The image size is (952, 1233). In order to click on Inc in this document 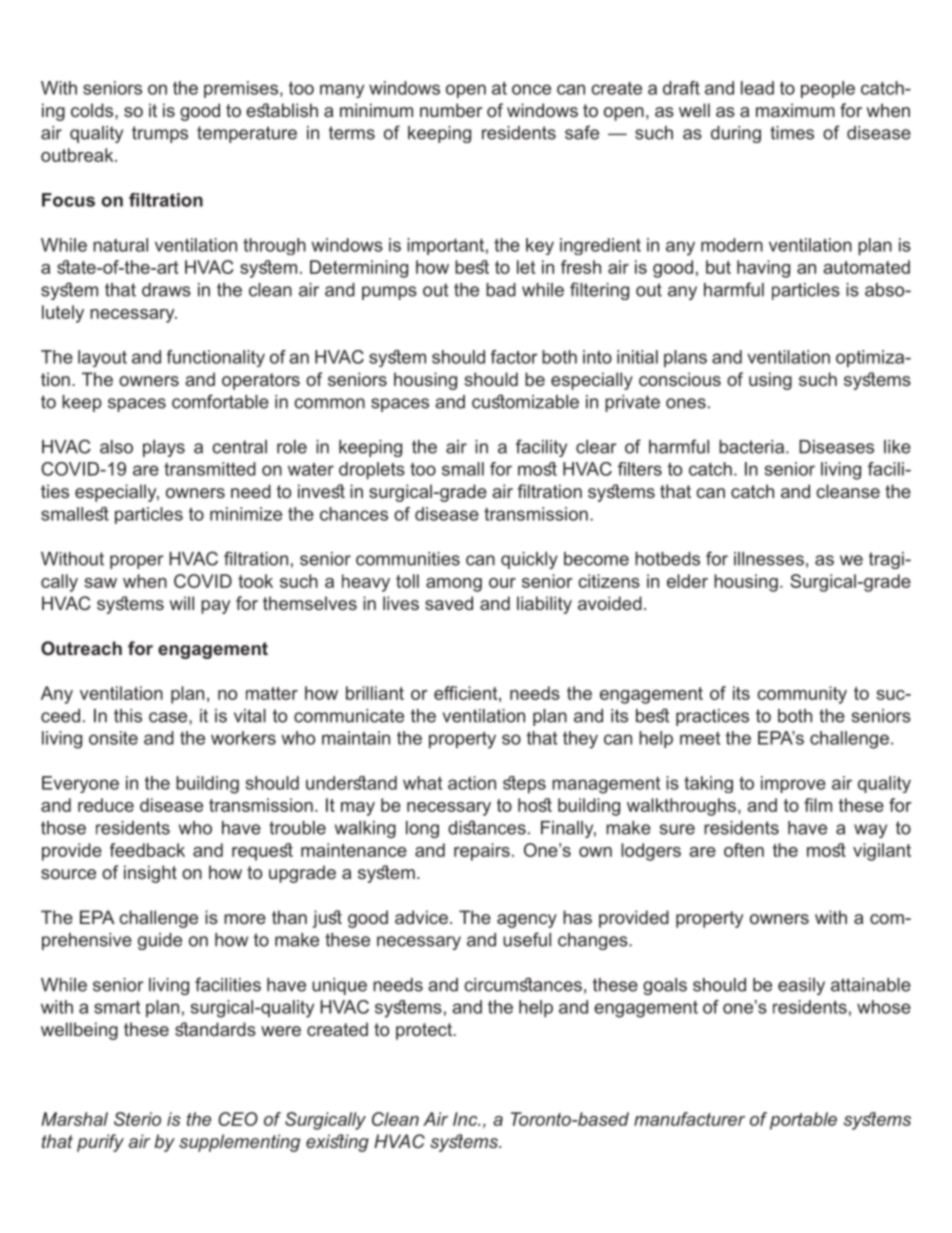, I will do `click(466, 1119)`.
